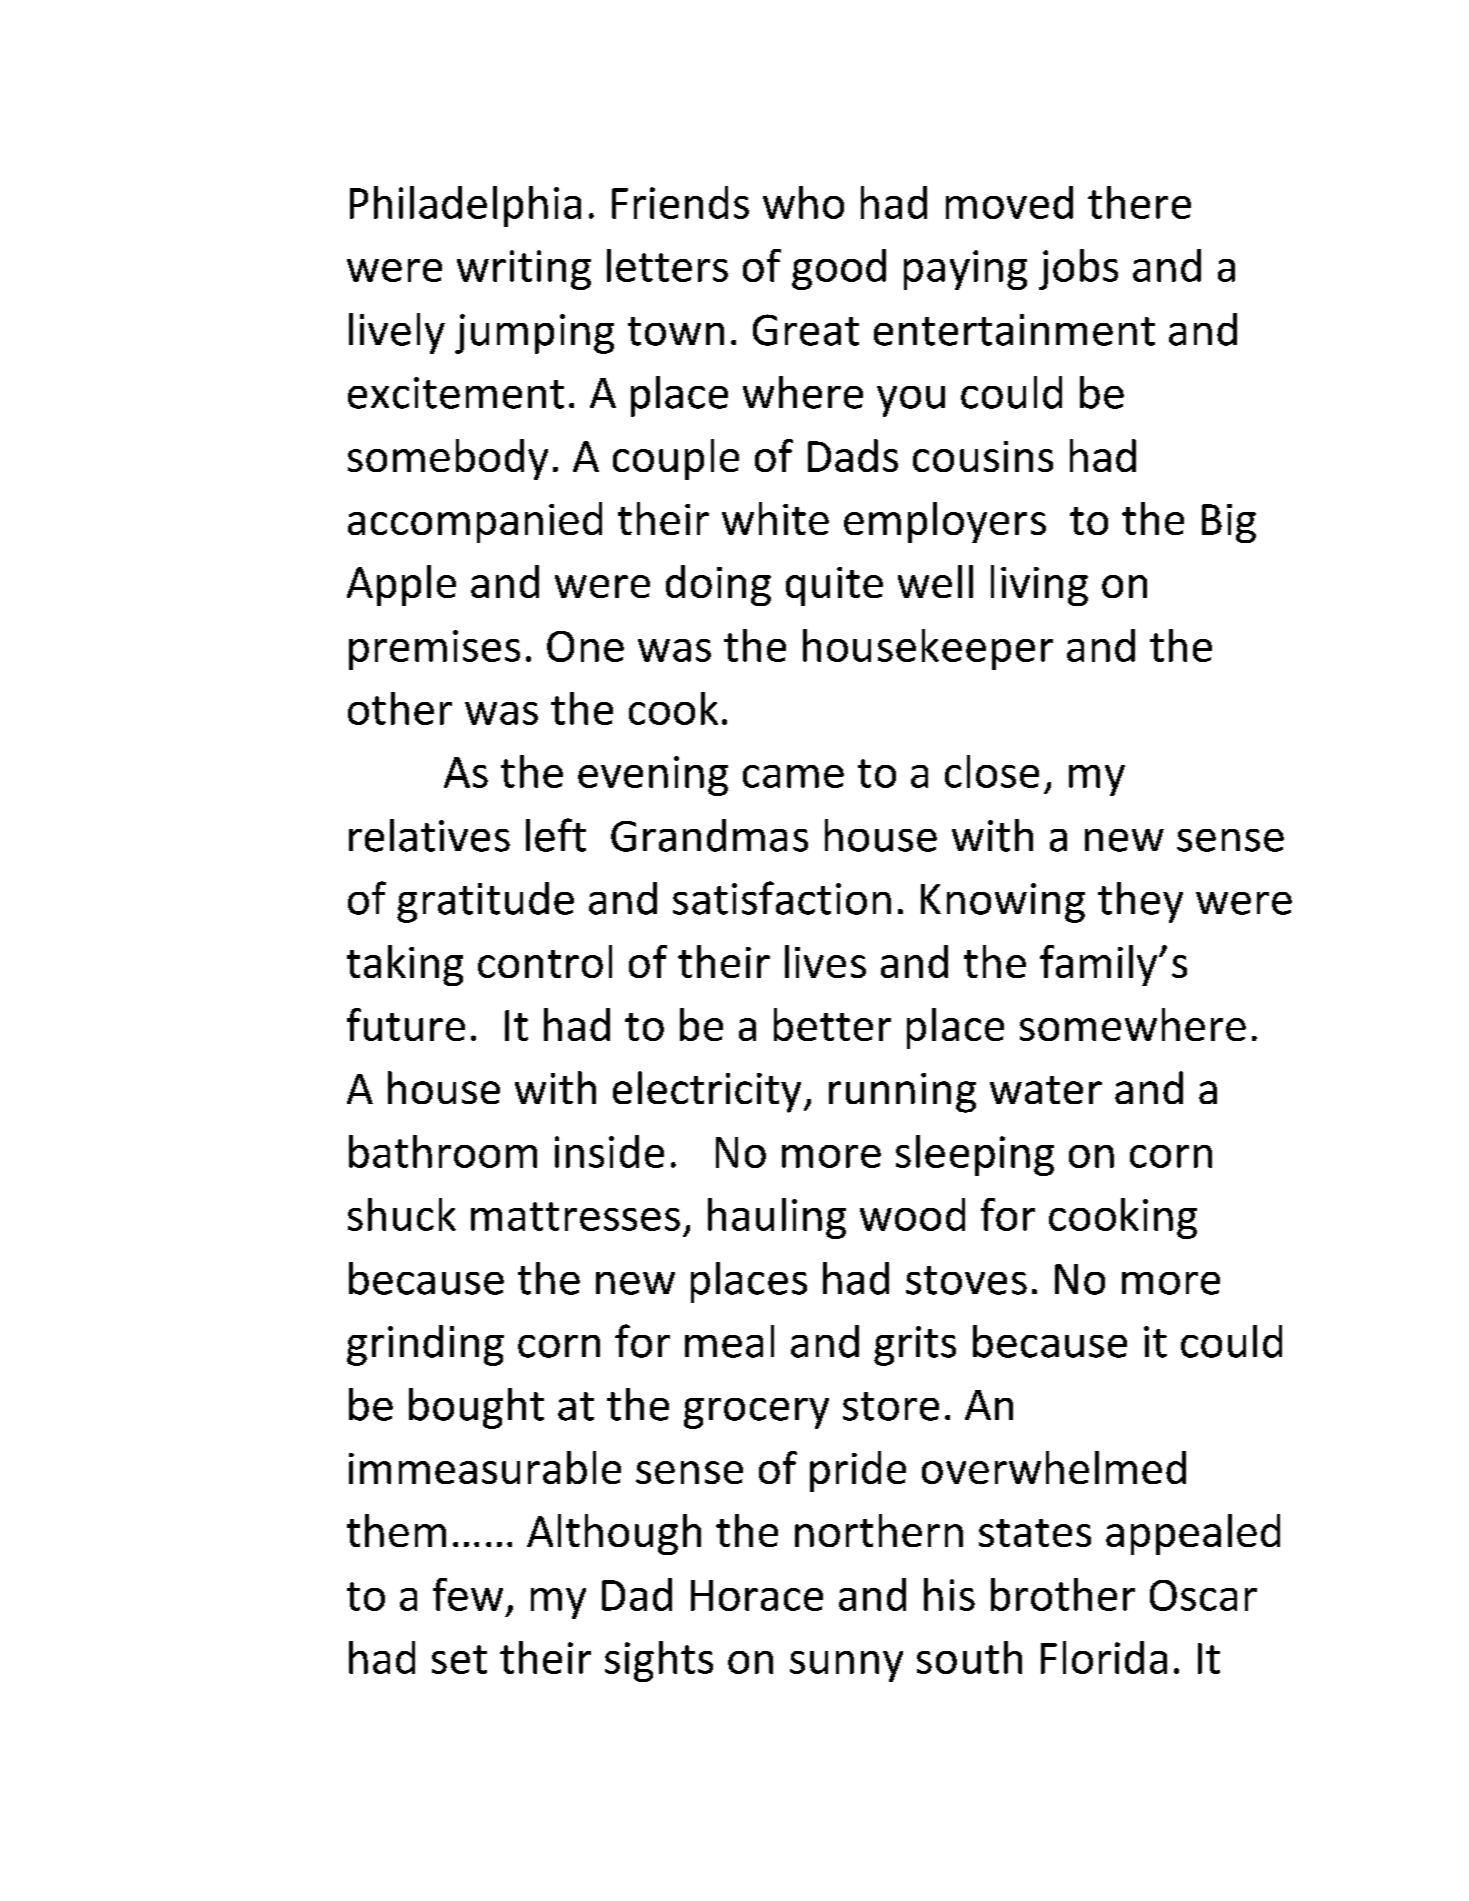 The height and width of the screenshot is (1901, 1469). What do you see at coordinates (846, 1666) in the screenshot?
I see `sunny` at bounding box center [846, 1666].
